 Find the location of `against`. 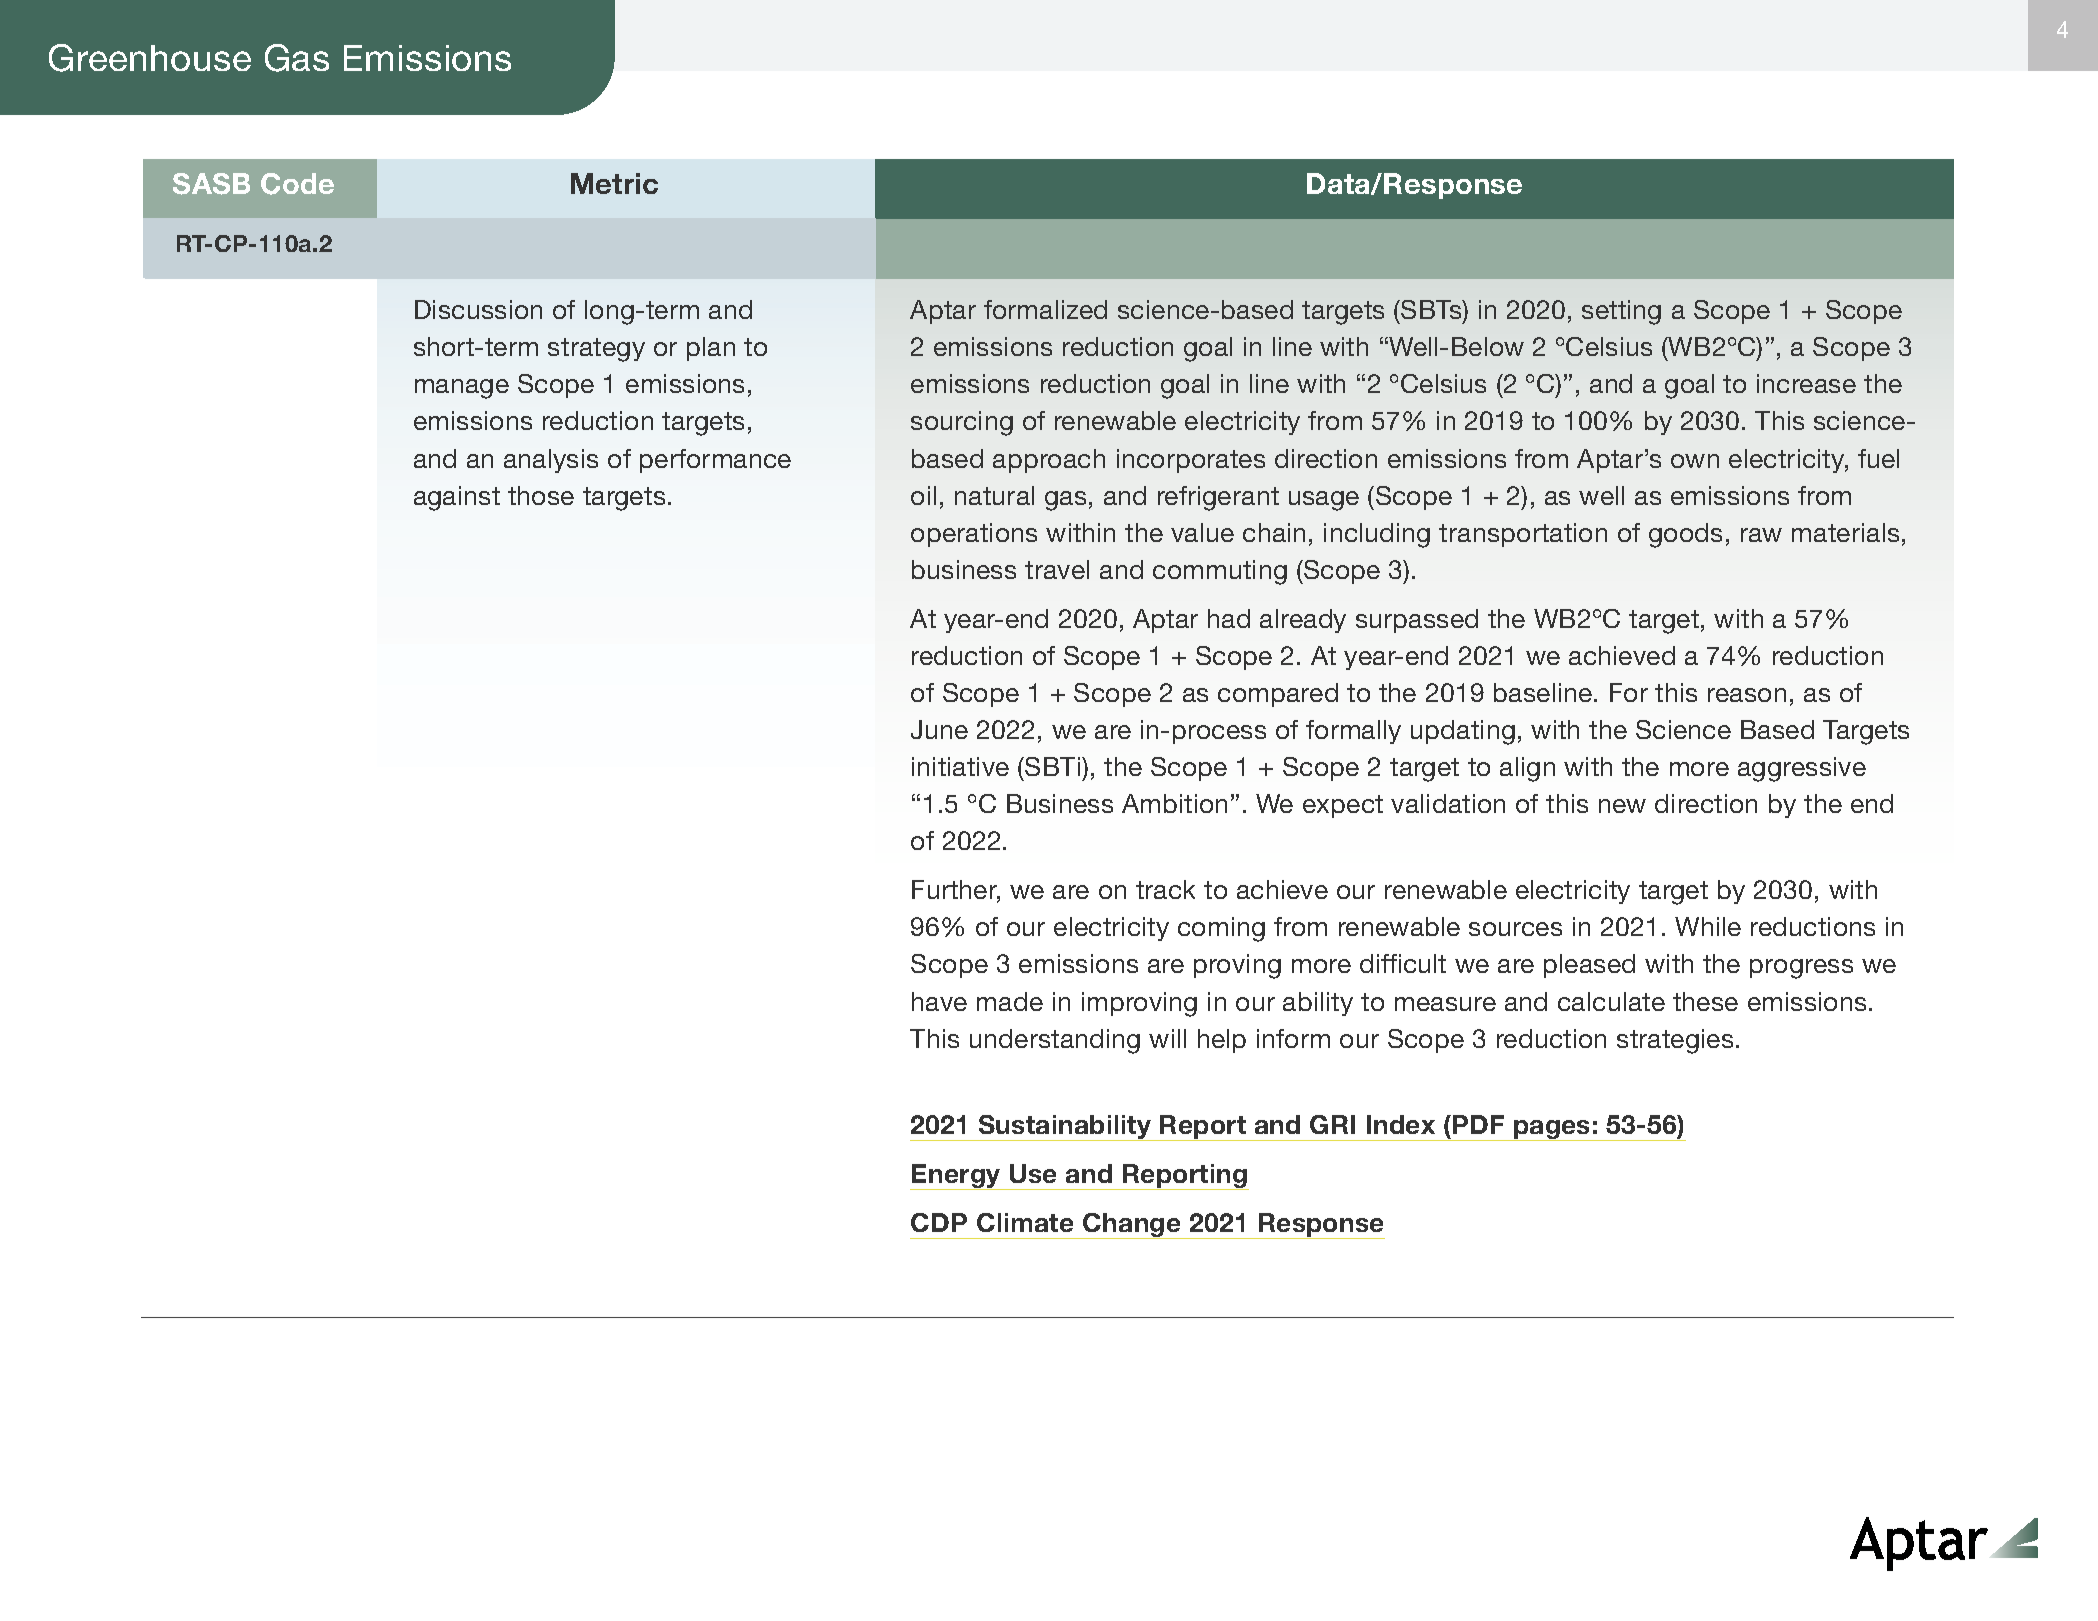

against is located at coordinates (457, 498).
